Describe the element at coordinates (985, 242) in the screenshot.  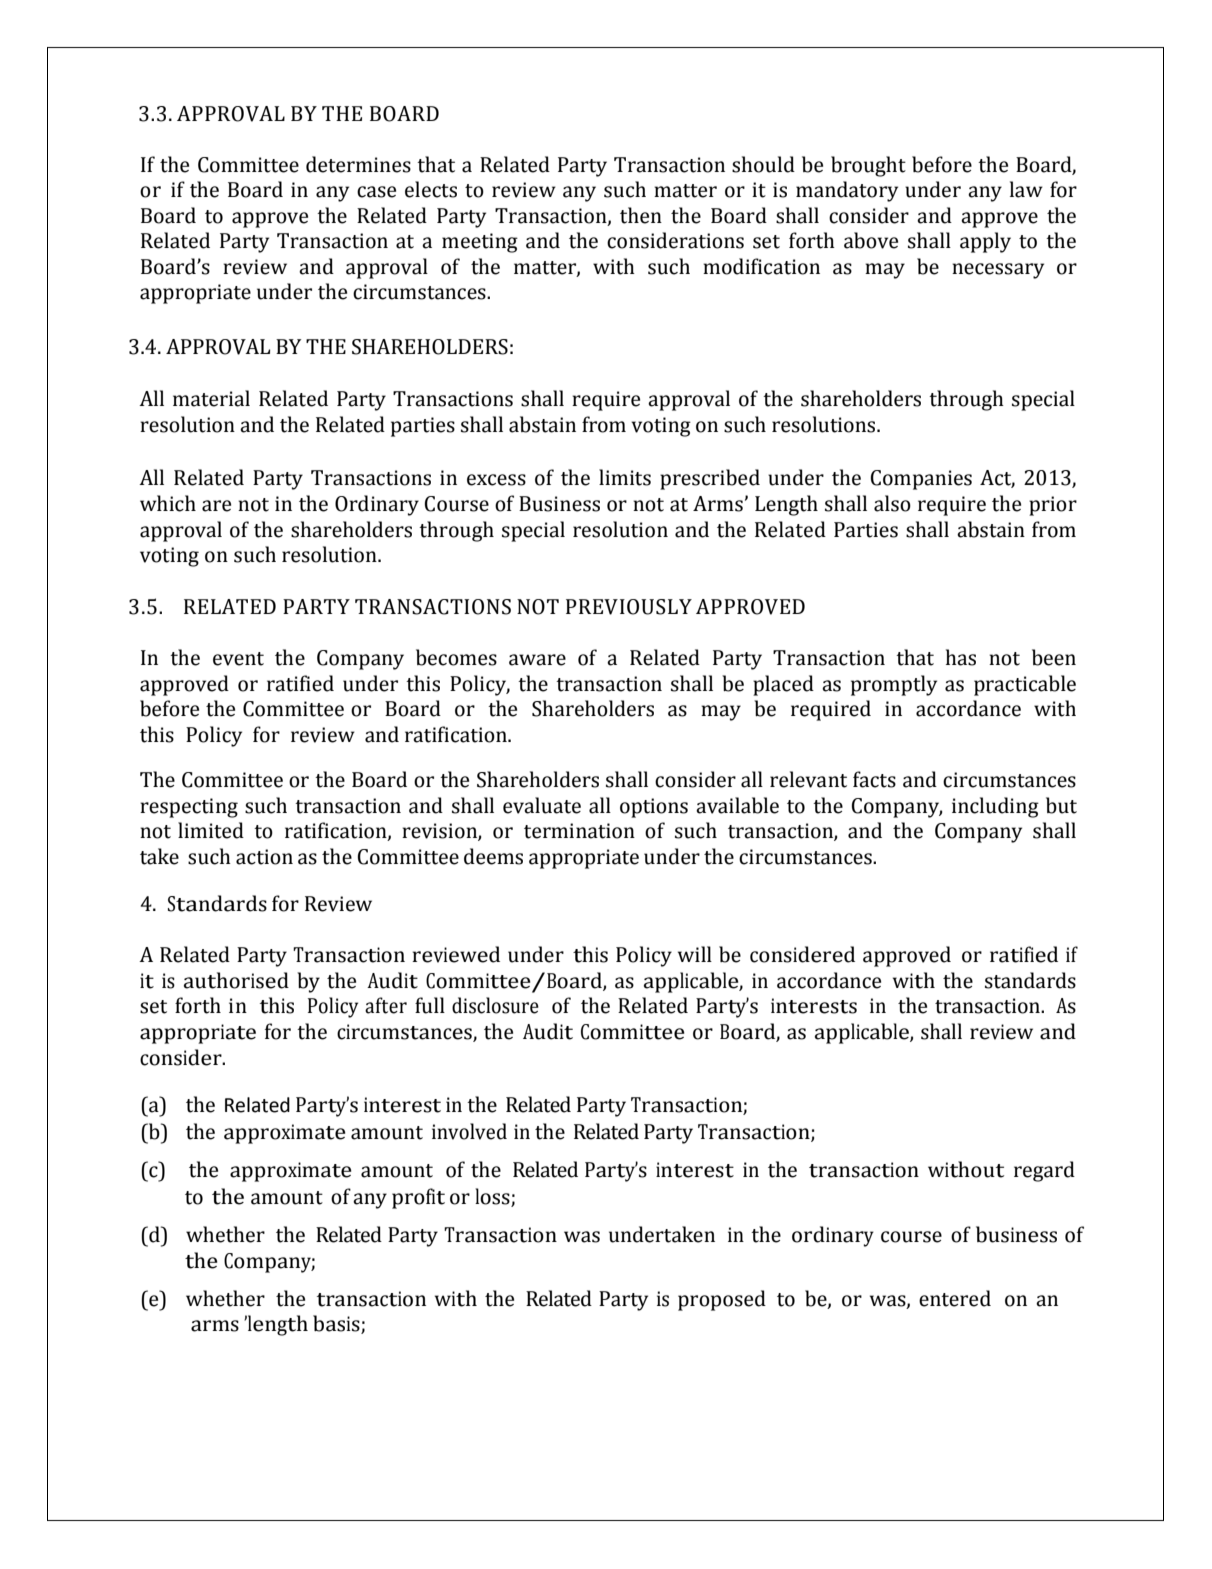
I see `apply` at that location.
